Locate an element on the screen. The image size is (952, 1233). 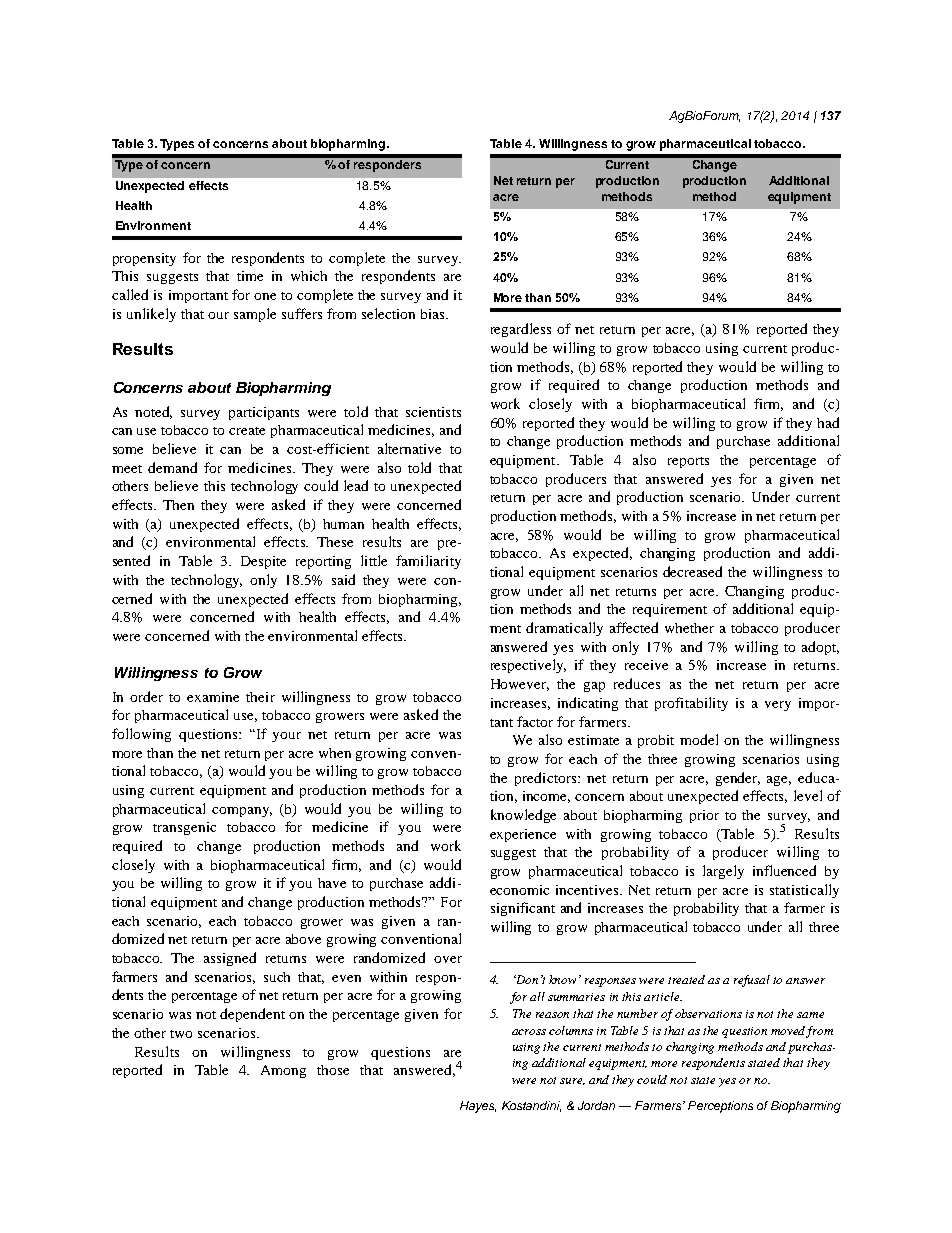
had is located at coordinates (828, 422).
